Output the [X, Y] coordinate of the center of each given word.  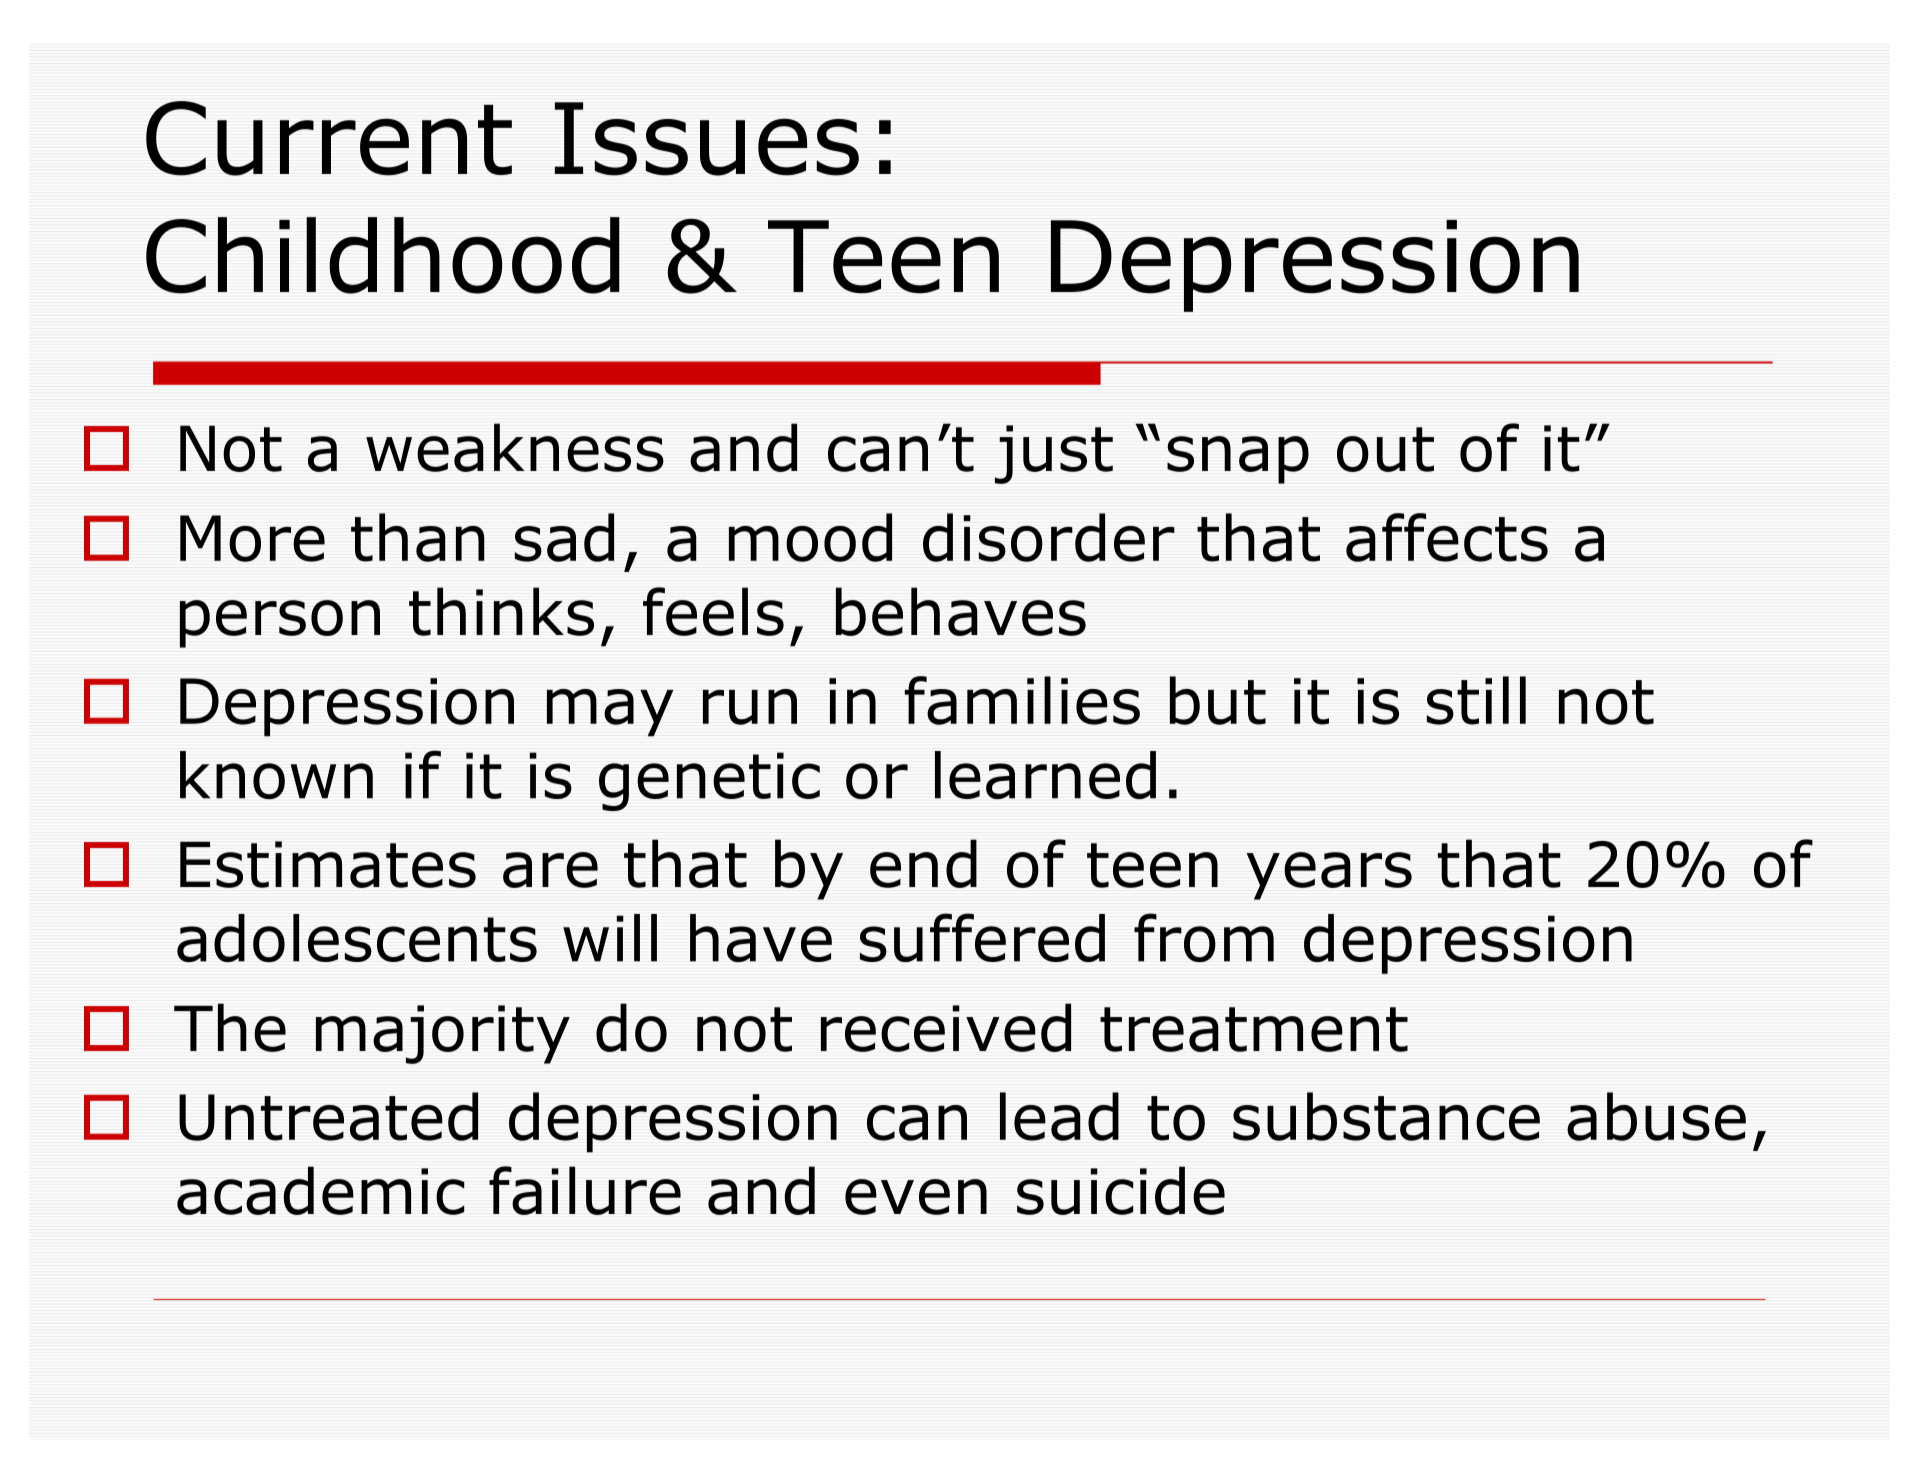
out [1385, 449]
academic [321, 1190]
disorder [1049, 537]
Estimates [328, 864]
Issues [707, 139]
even [916, 1197]
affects [1447, 537]
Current [329, 138]
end [923, 863]
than [418, 537]
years [1329, 876]
